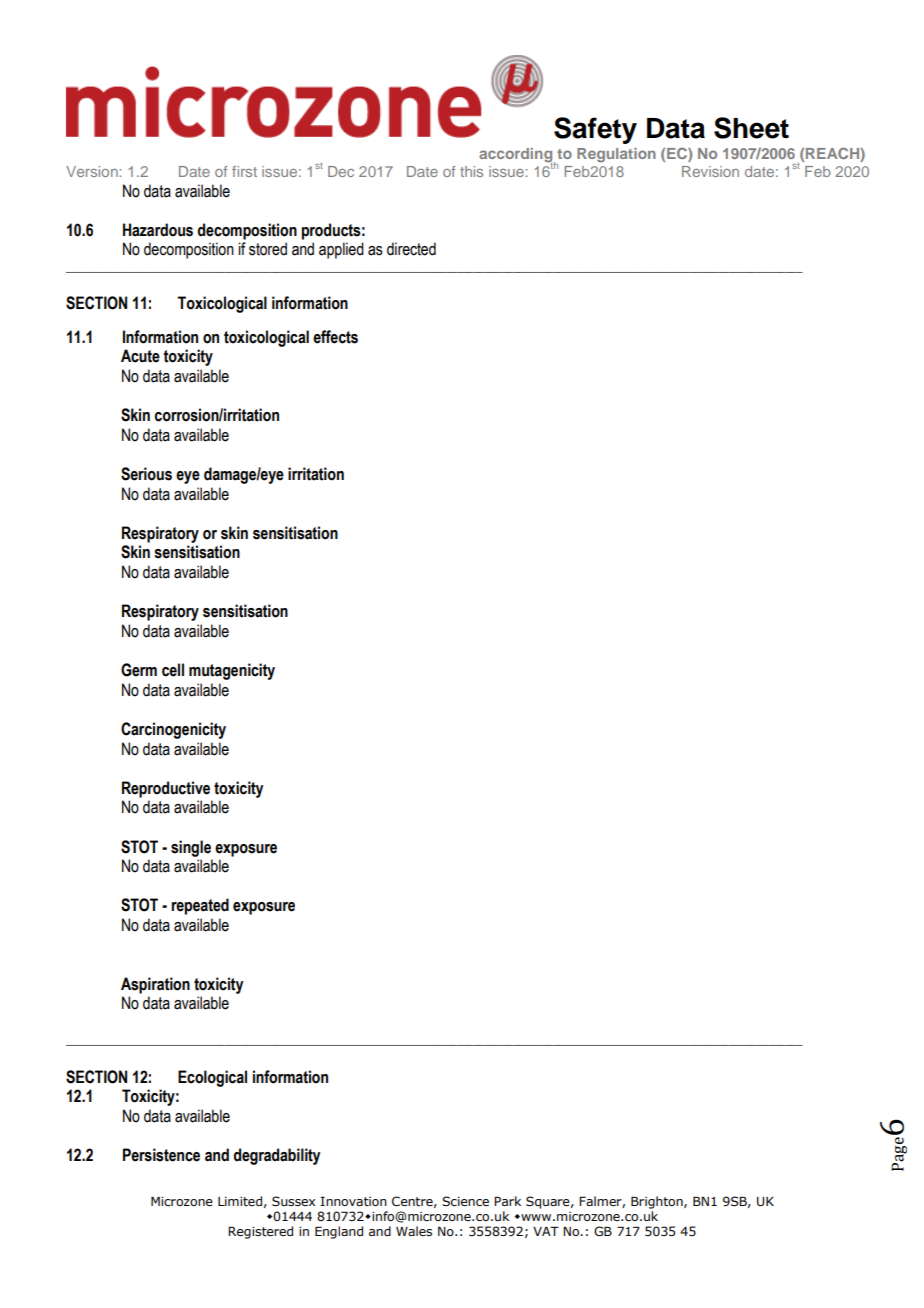  I want to click on first, so click(244, 171).
